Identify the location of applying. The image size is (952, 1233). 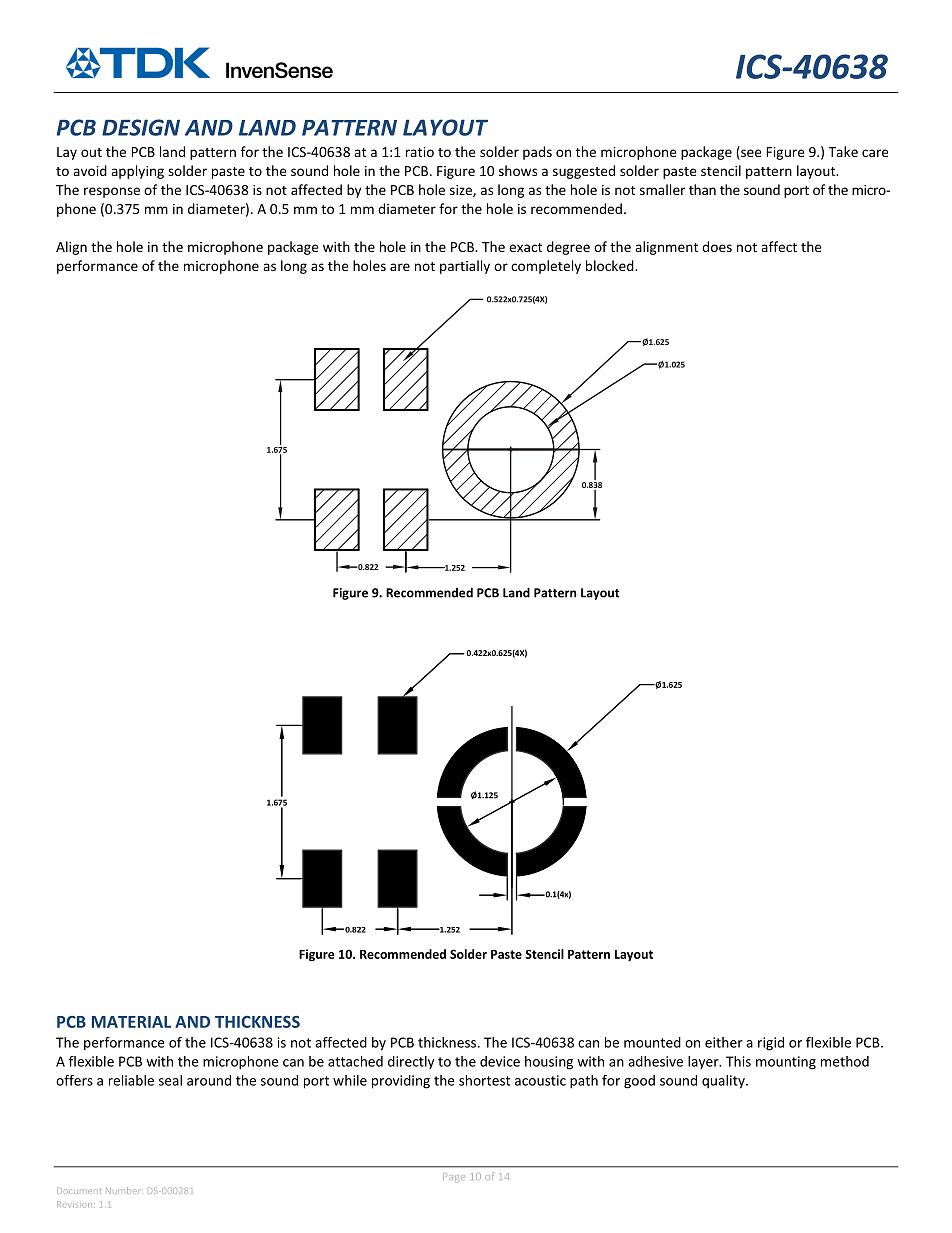
(137, 172).
